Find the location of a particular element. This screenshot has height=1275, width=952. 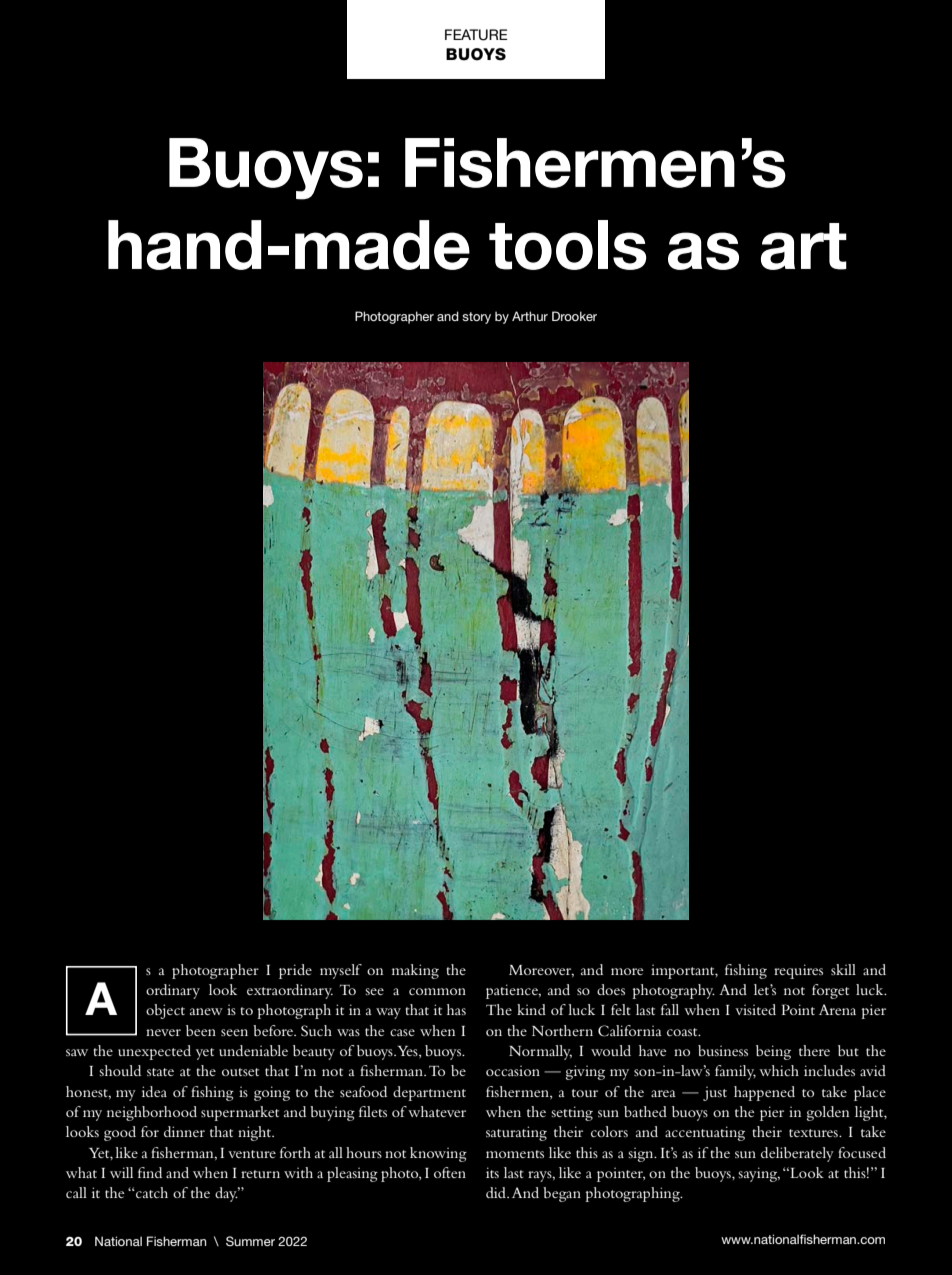

catch is located at coordinates (151, 1192).
